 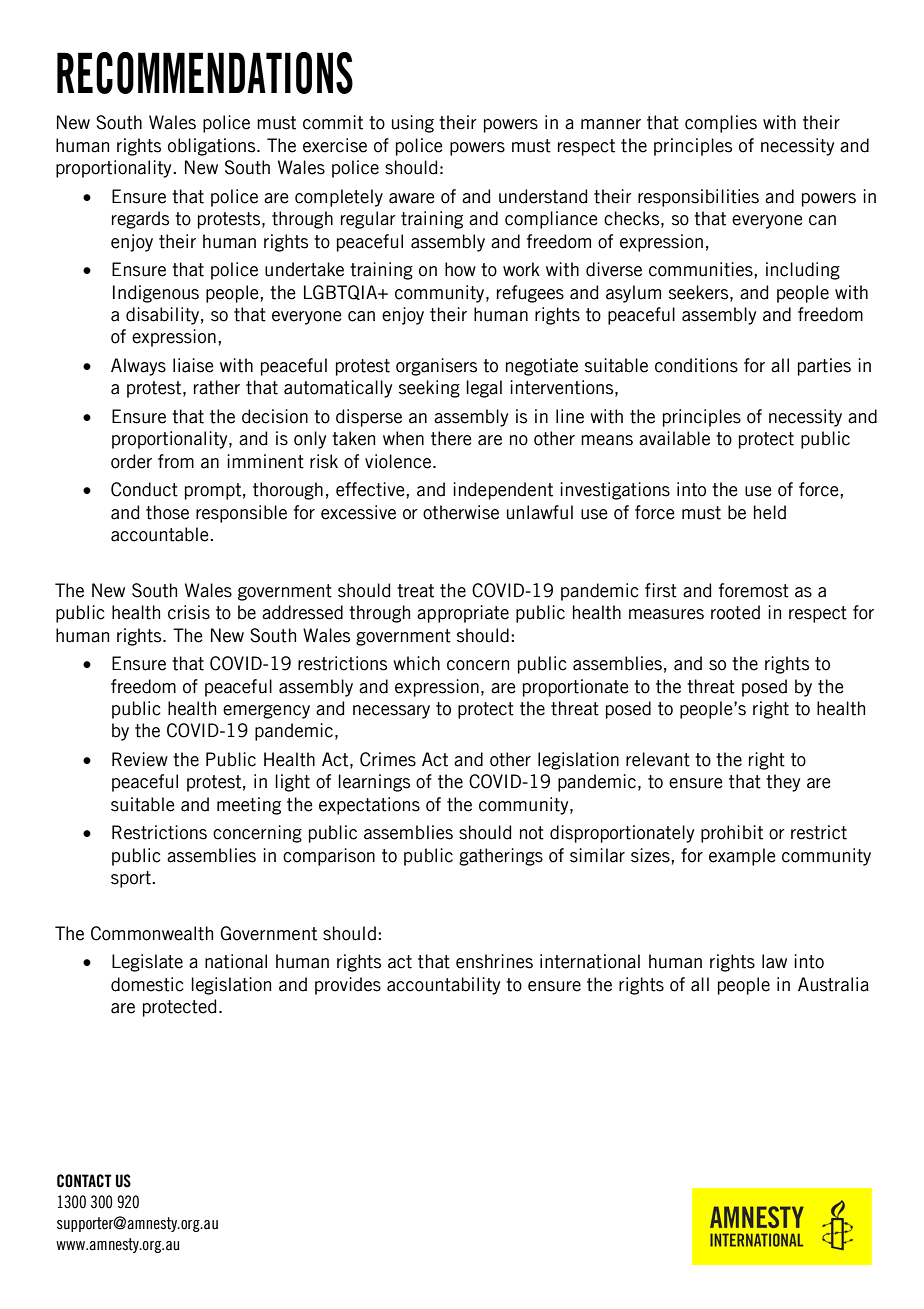 What do you see at coordinates (189, 612) in the document?
I see `crisis` at bounding box center [189, 612].
